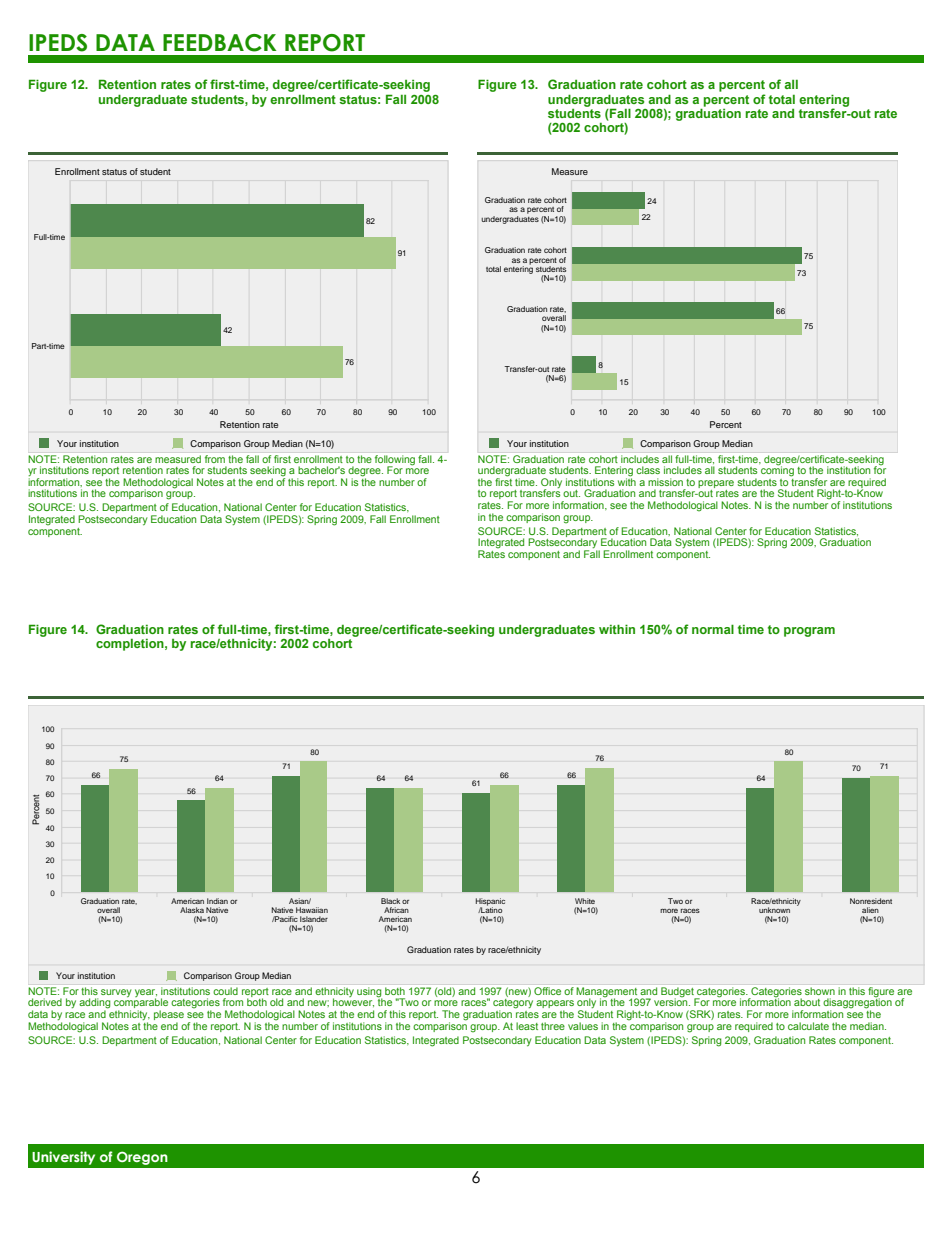 This screenshot has height=1233, width=952. What do you see at coordinates (678, 993) in the screenshot?
I see `Budget` at bounding box center [678, 993].
